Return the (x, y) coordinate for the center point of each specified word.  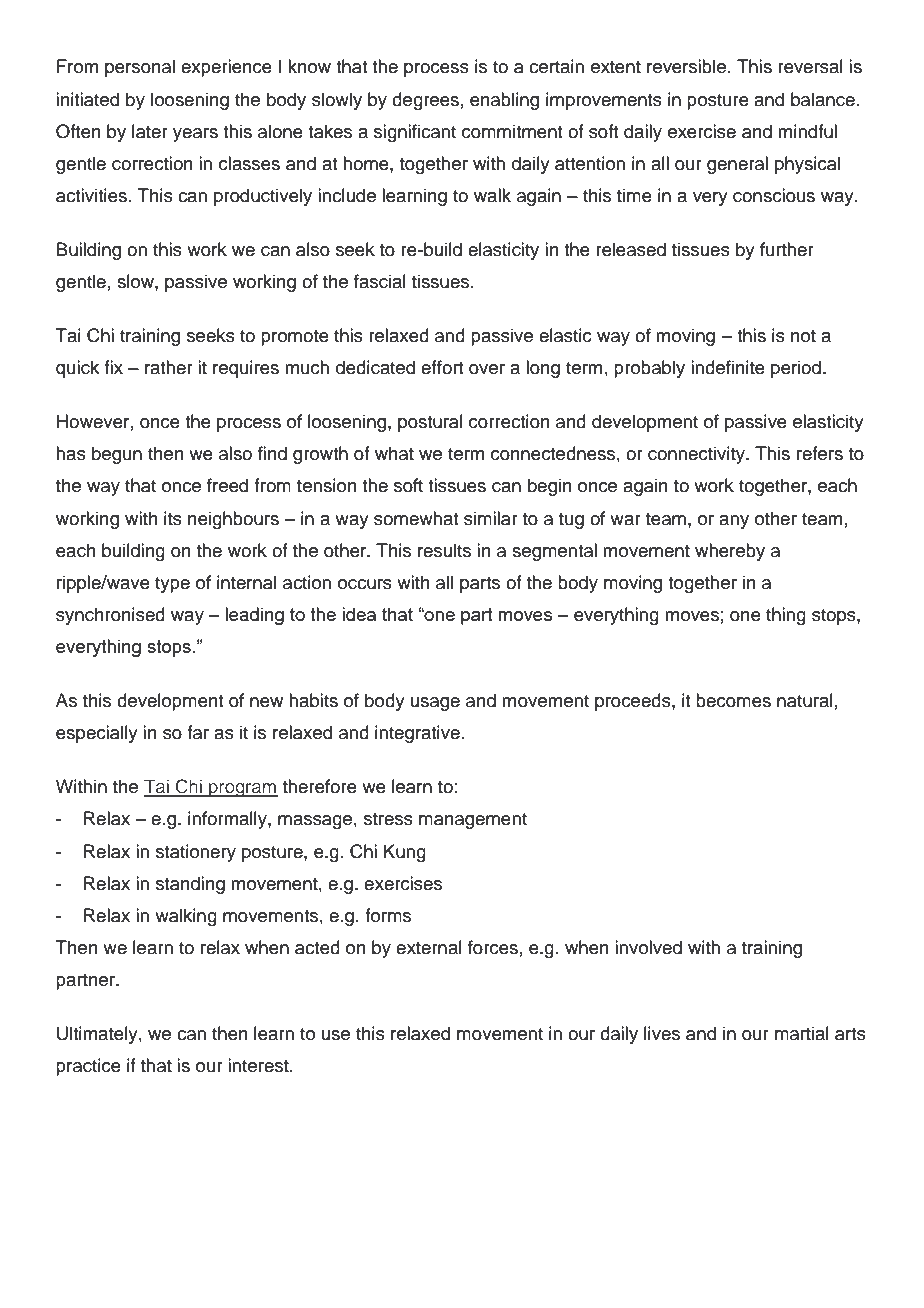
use (336, 1035)
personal (140, 68)
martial (802, 1033)
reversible (686, 66)
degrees (425, 101)
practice (88, 1067)
